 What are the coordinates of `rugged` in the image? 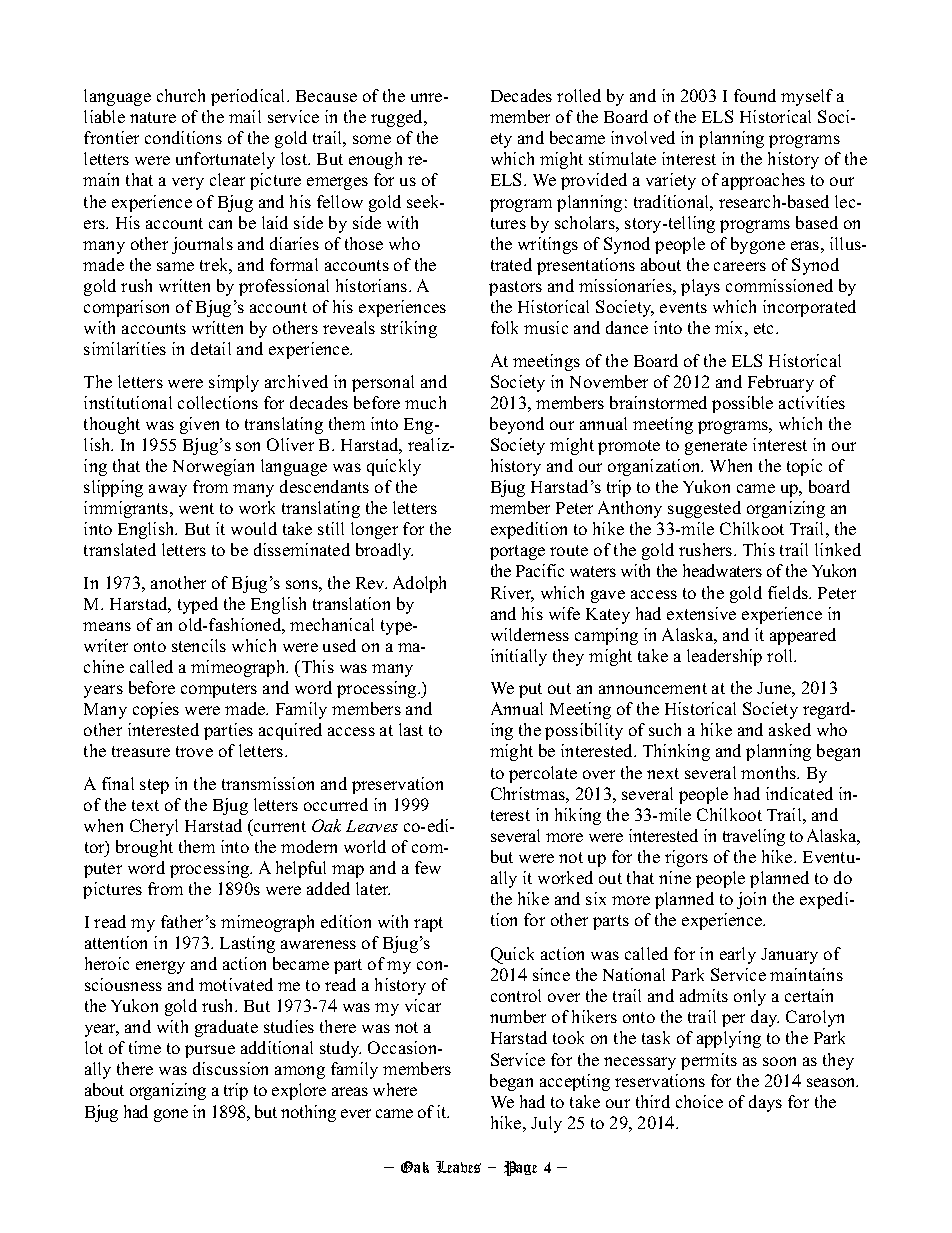 It's located at (398, 118).
